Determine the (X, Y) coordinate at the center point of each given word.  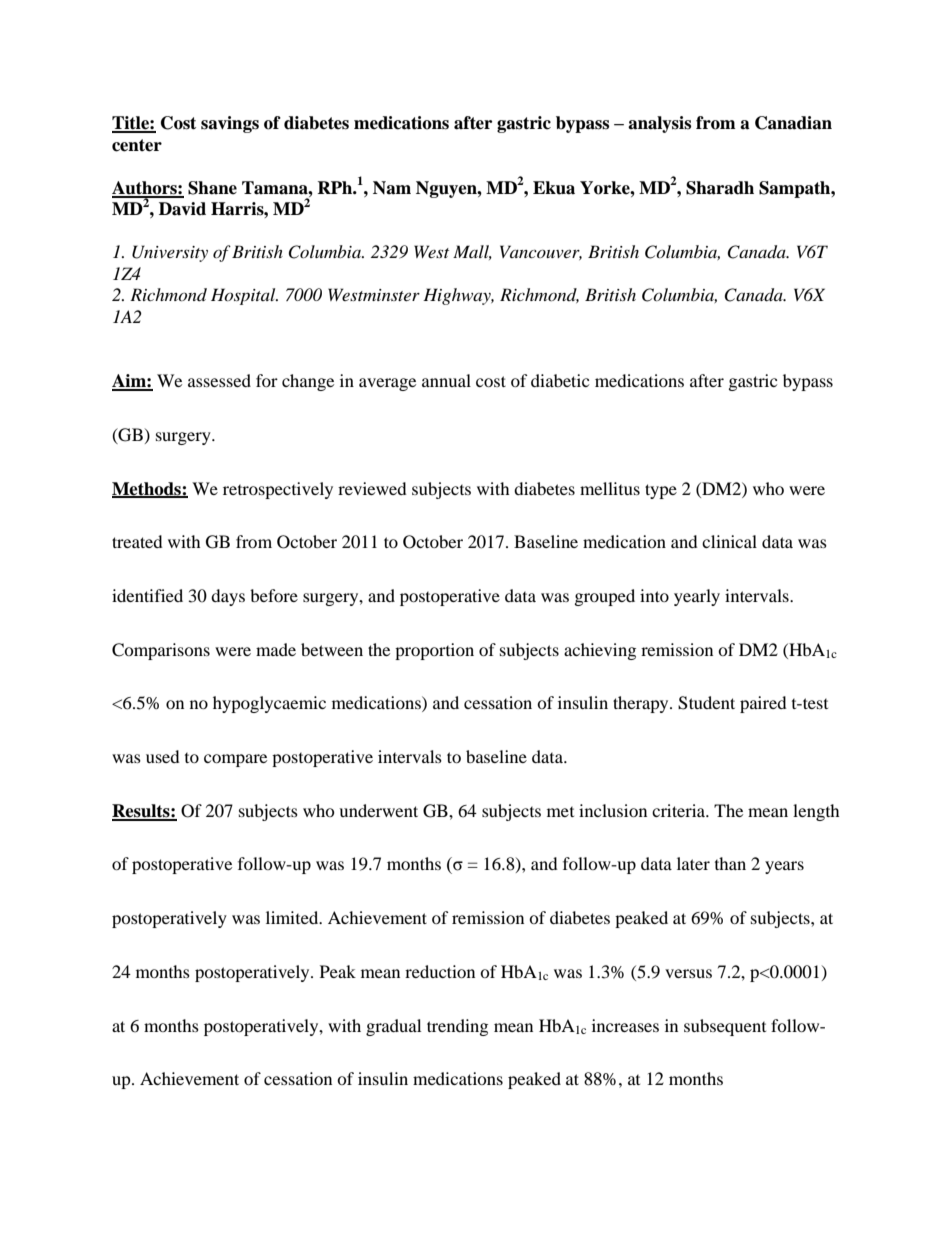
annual (446, 380)
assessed (219, 380)
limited (293, 917)
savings (230, 124)
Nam (392, 188)
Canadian (793, 123)
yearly (697, 597)
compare (235, 760)
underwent (378, 810)
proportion (434, 651)
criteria (680, 810)
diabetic (560, 380)
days (228, 597)
